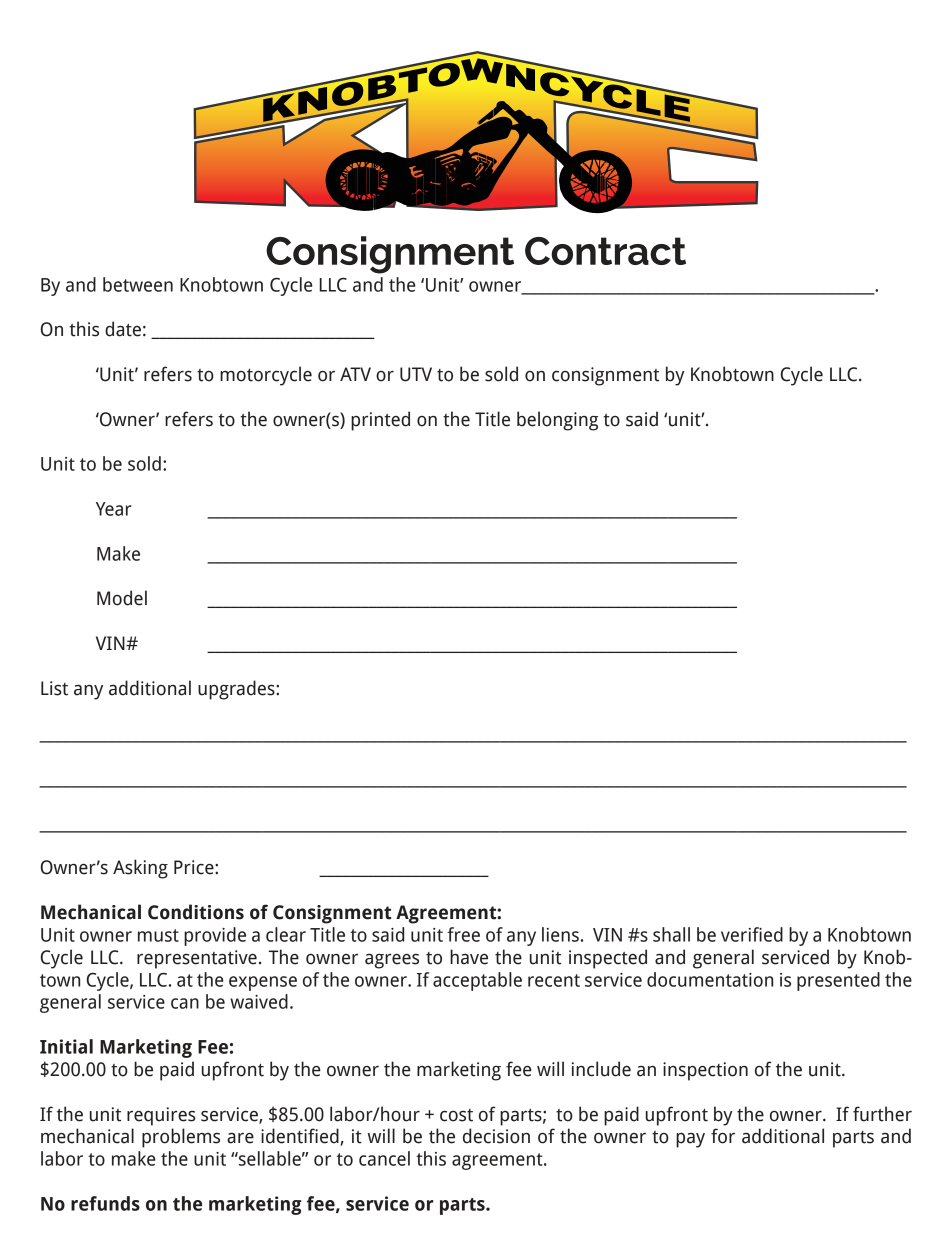 This document has width=952, height=1233. Describe the element at coordinates (122, 598) in the document. I see `Model` at that location.
